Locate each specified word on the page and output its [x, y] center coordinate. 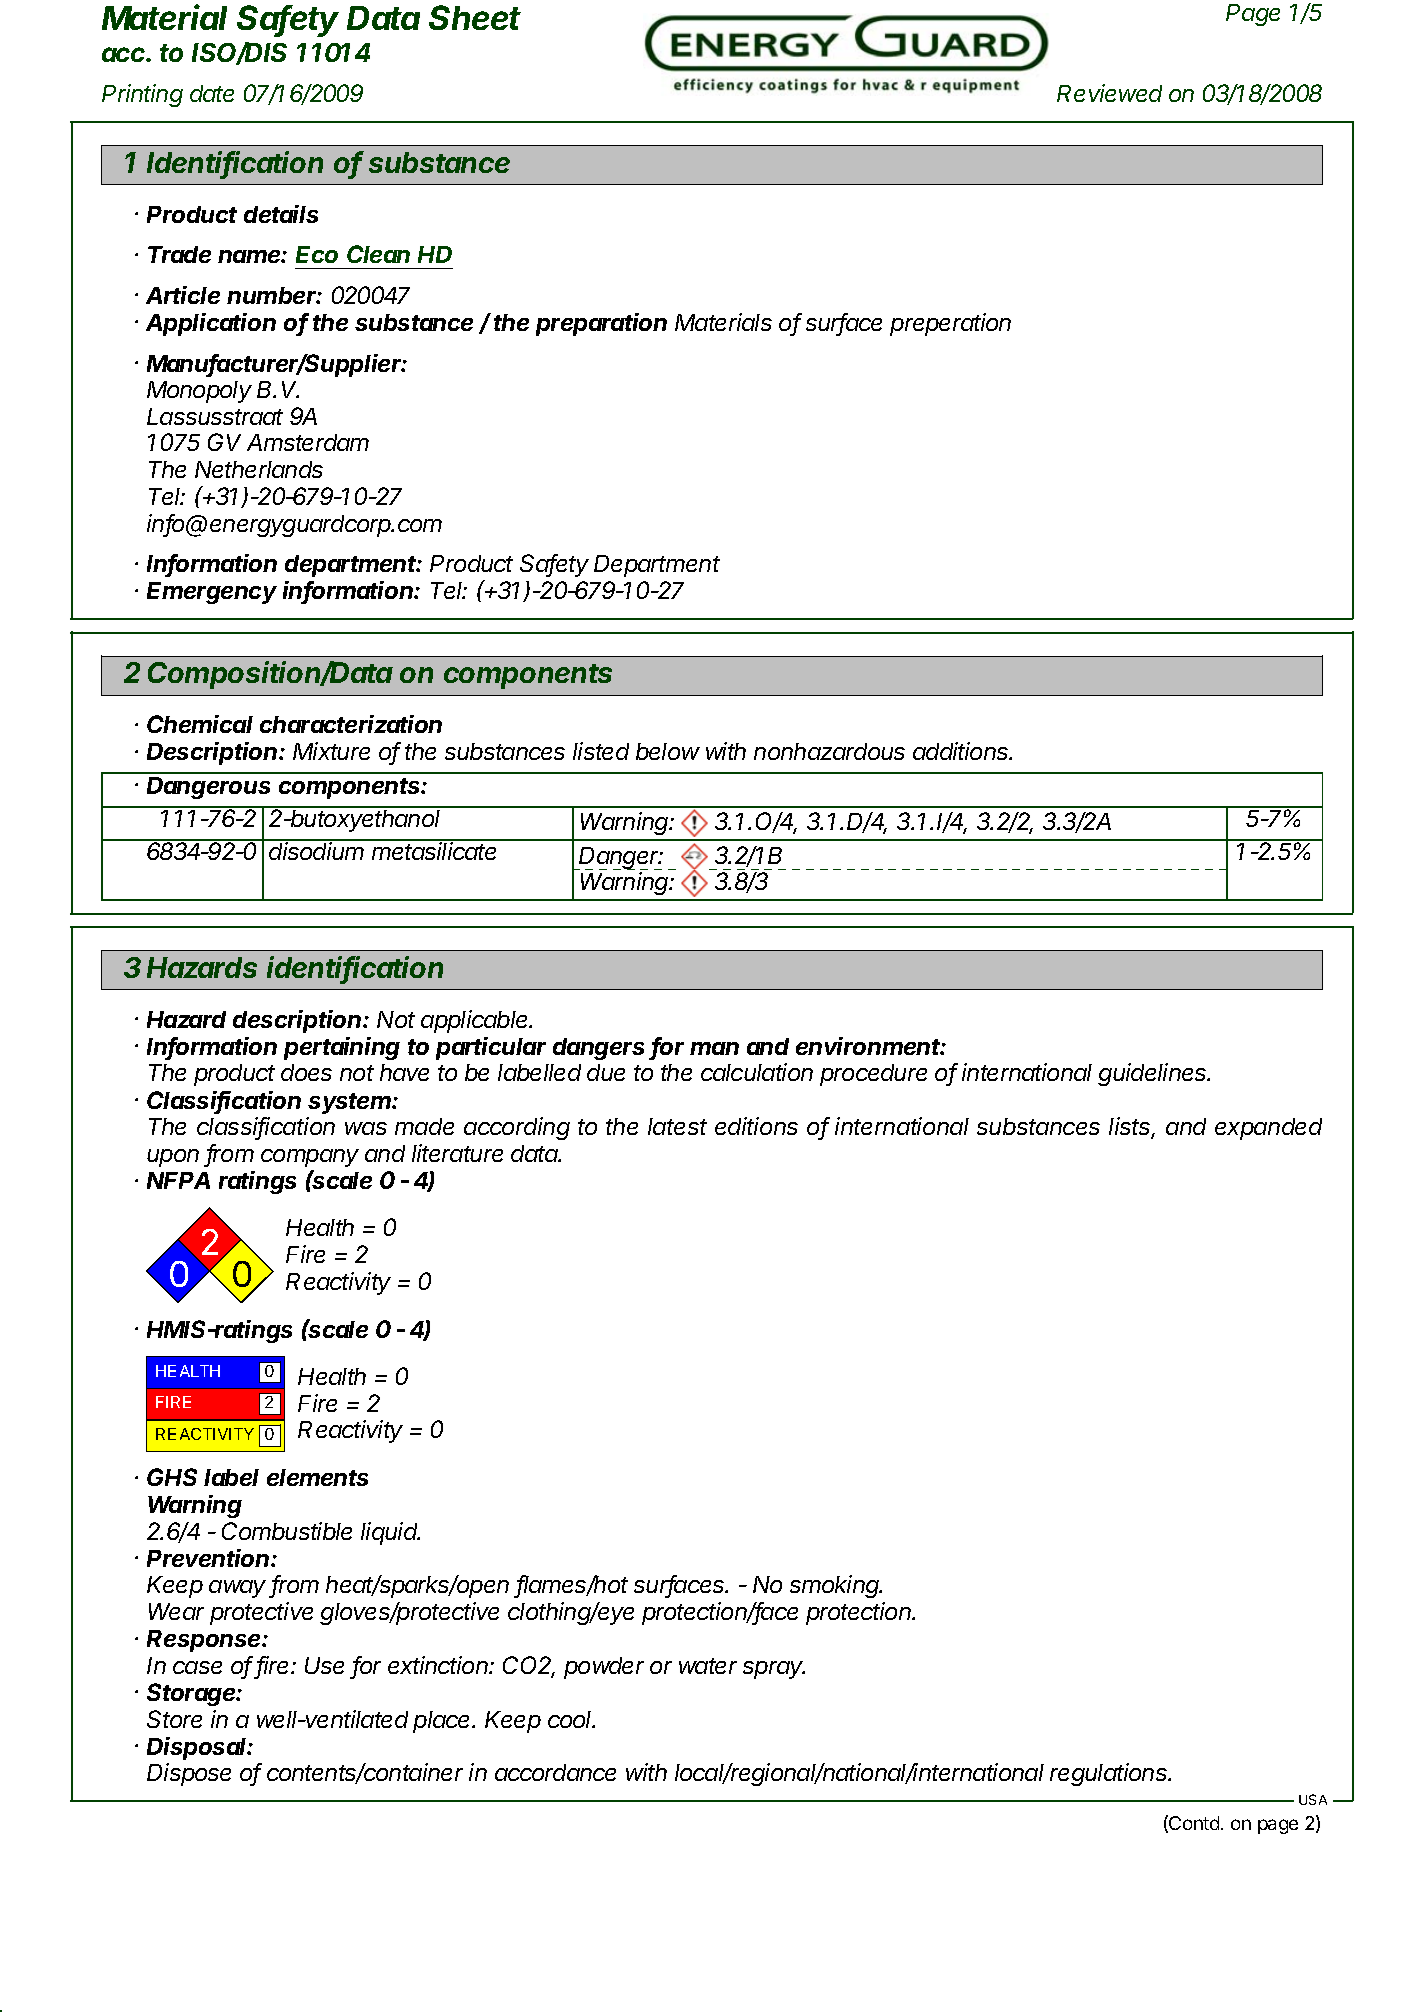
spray [774, 1670]
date [212, 93]
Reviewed [1109, 93]
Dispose [189, 1774]
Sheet [475, 17]
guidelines [1154, 1074]
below [668, 751]
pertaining [342, 1048]
